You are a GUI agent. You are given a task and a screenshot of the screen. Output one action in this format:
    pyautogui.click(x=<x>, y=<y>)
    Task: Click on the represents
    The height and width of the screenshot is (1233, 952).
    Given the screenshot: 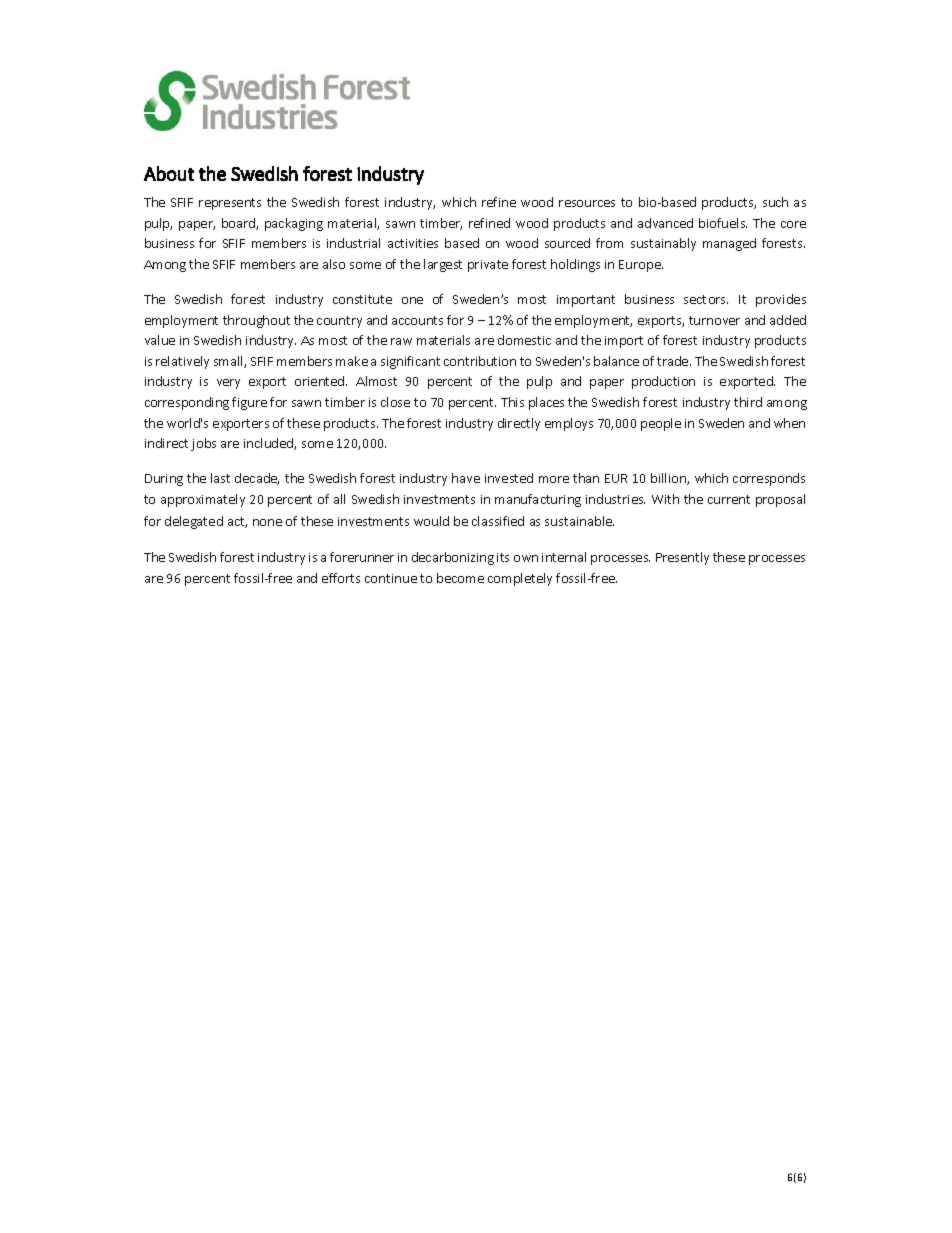 What is the action you would take?
    pyautogui.click(x=230, y=204)
